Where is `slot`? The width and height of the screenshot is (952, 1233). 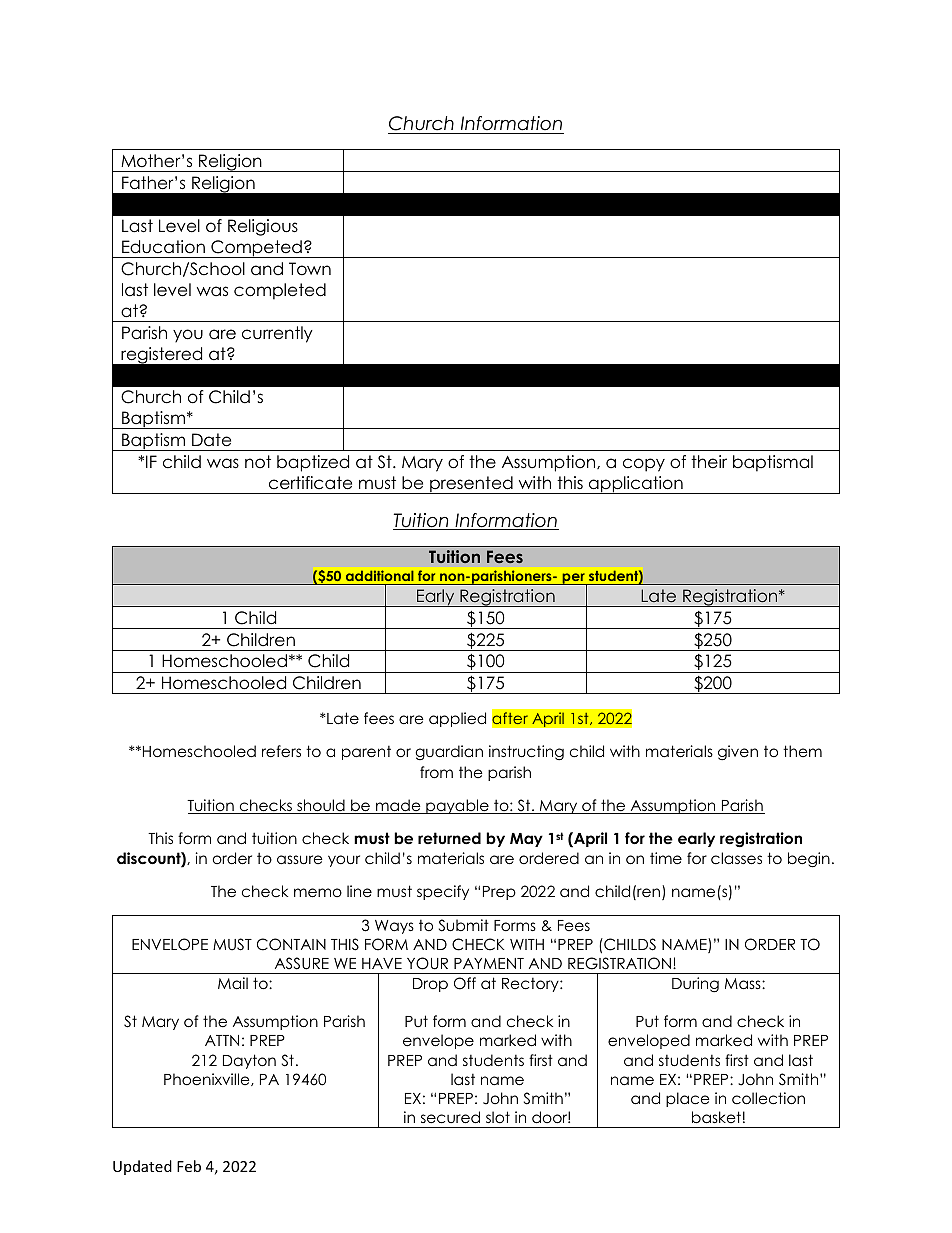 slot is located at coordinates (498, 1117).
